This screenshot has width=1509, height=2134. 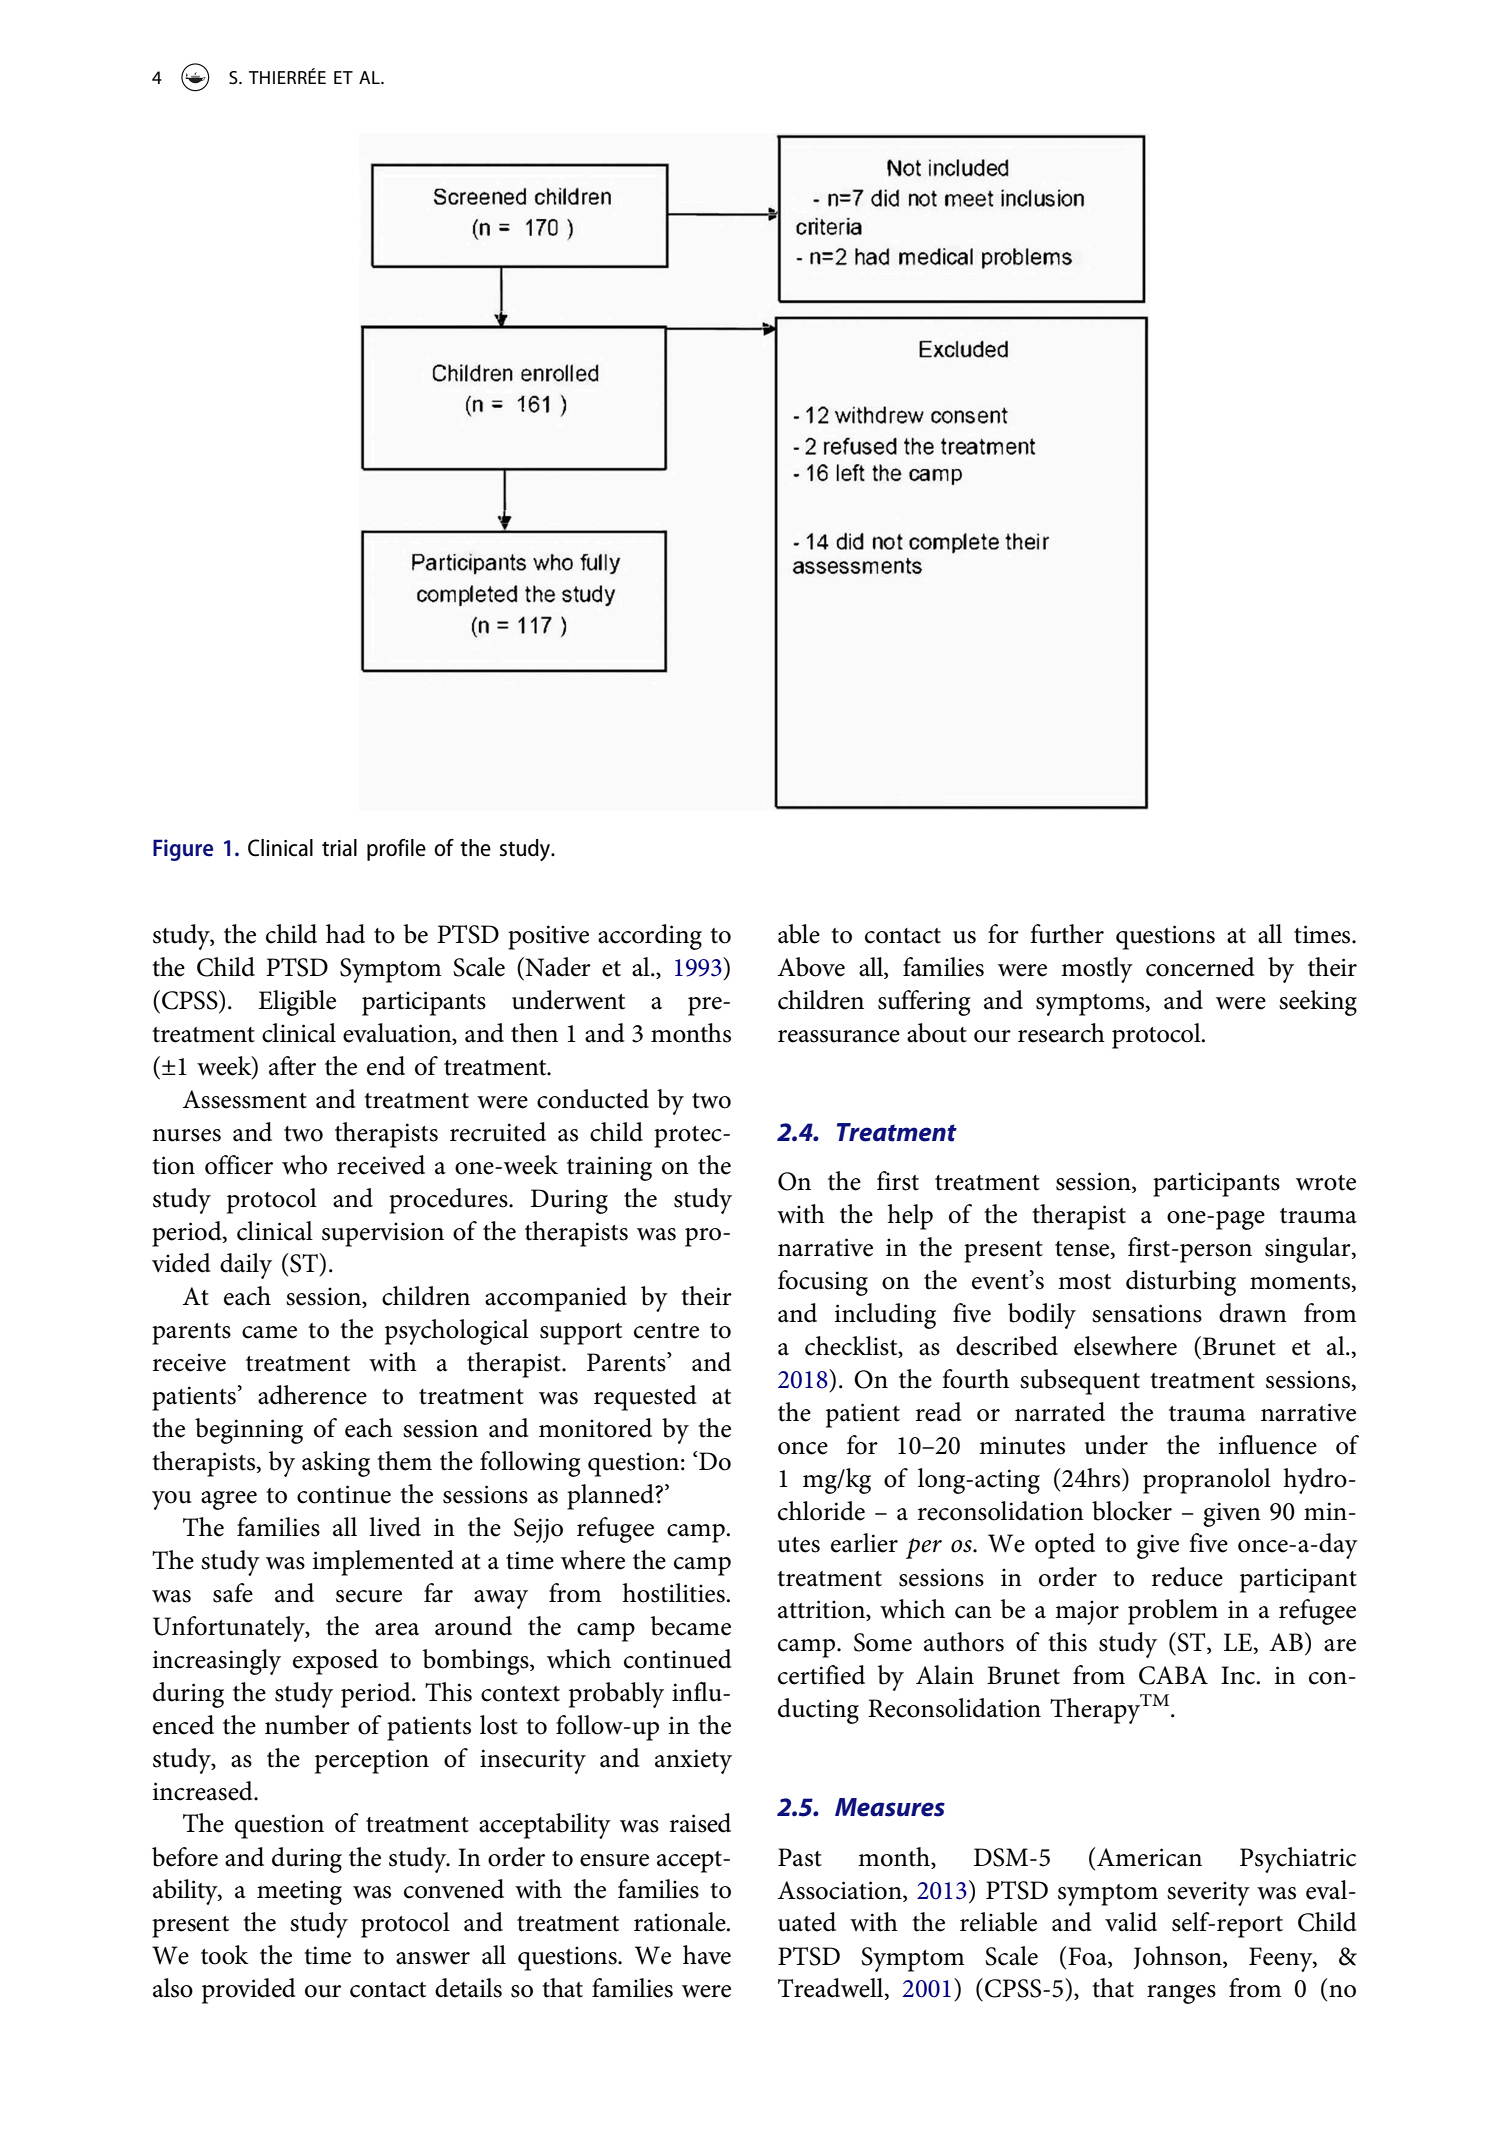 What do you see at coordinates (1181, 1283) in the screenshot?
I see `disturbing` at bounding box center [1181, 1283].
